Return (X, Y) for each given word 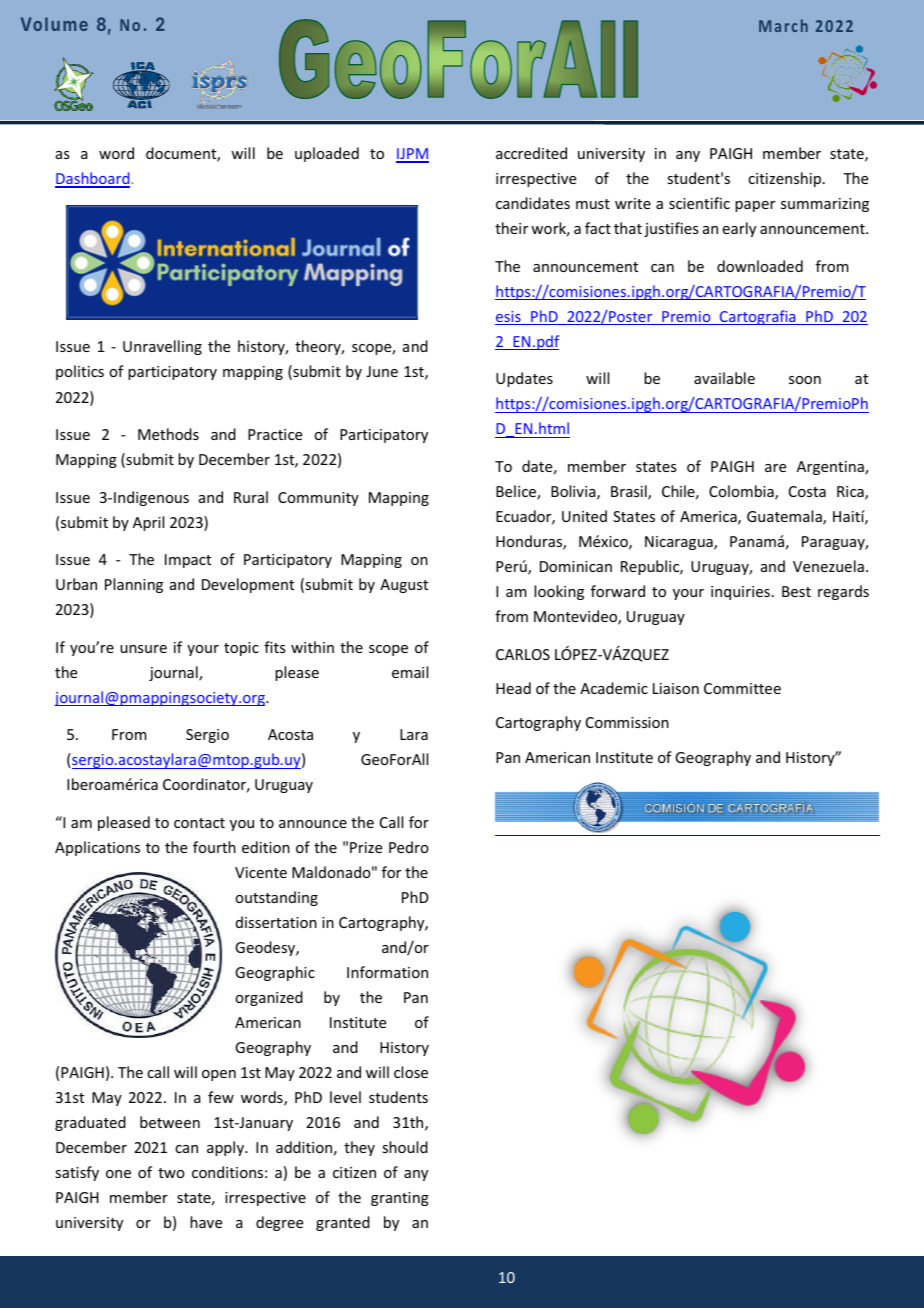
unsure (143, 649)
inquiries (740, 593)
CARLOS (523, 654)
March (783, 25)
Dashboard (93, 179)
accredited (531, 153)
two (171, 1173)
